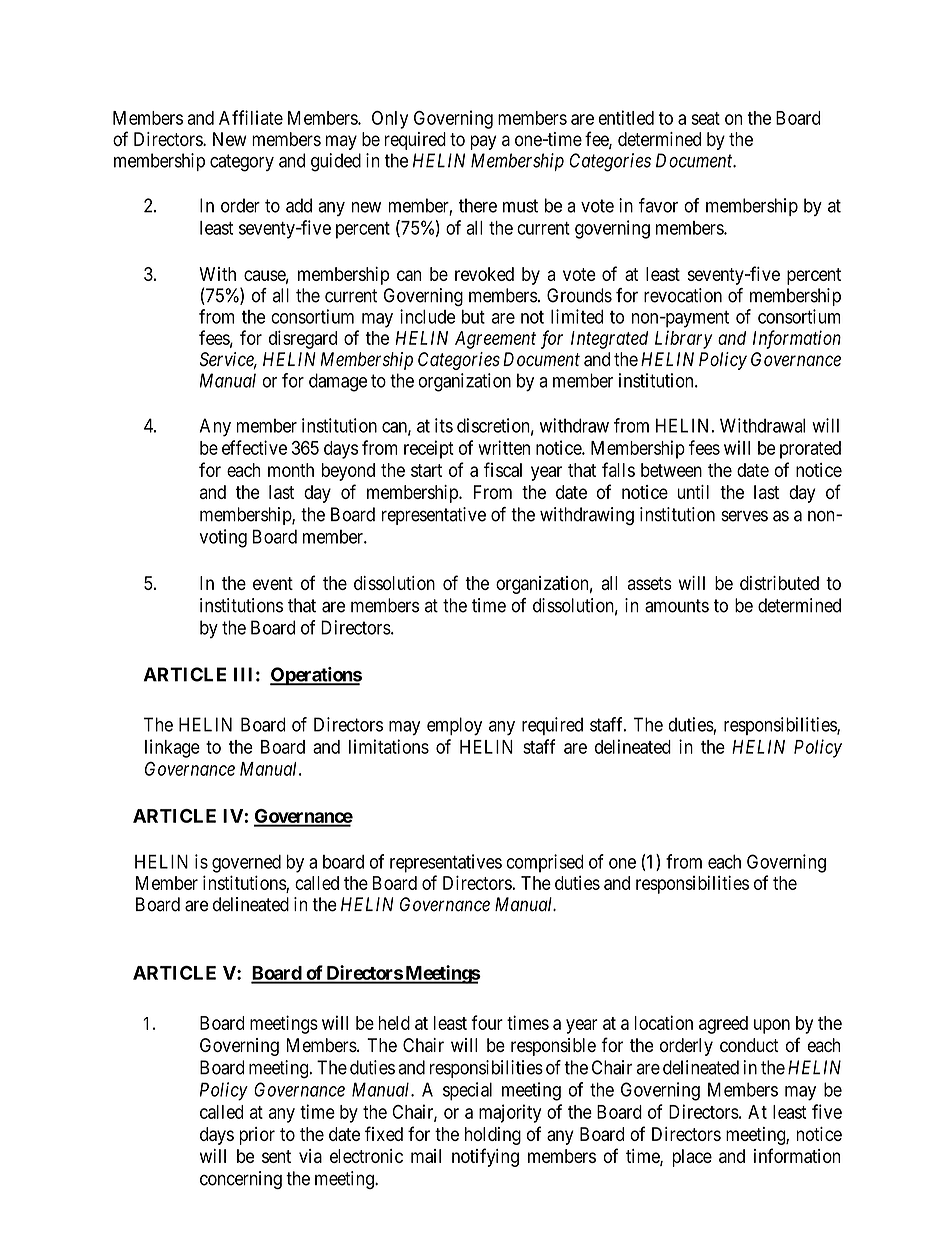 The height and width of the page is (1233, 952). What do you see at coordinates (683, 339) in the page?
I see `Library` at bounding box center [683, 339].
